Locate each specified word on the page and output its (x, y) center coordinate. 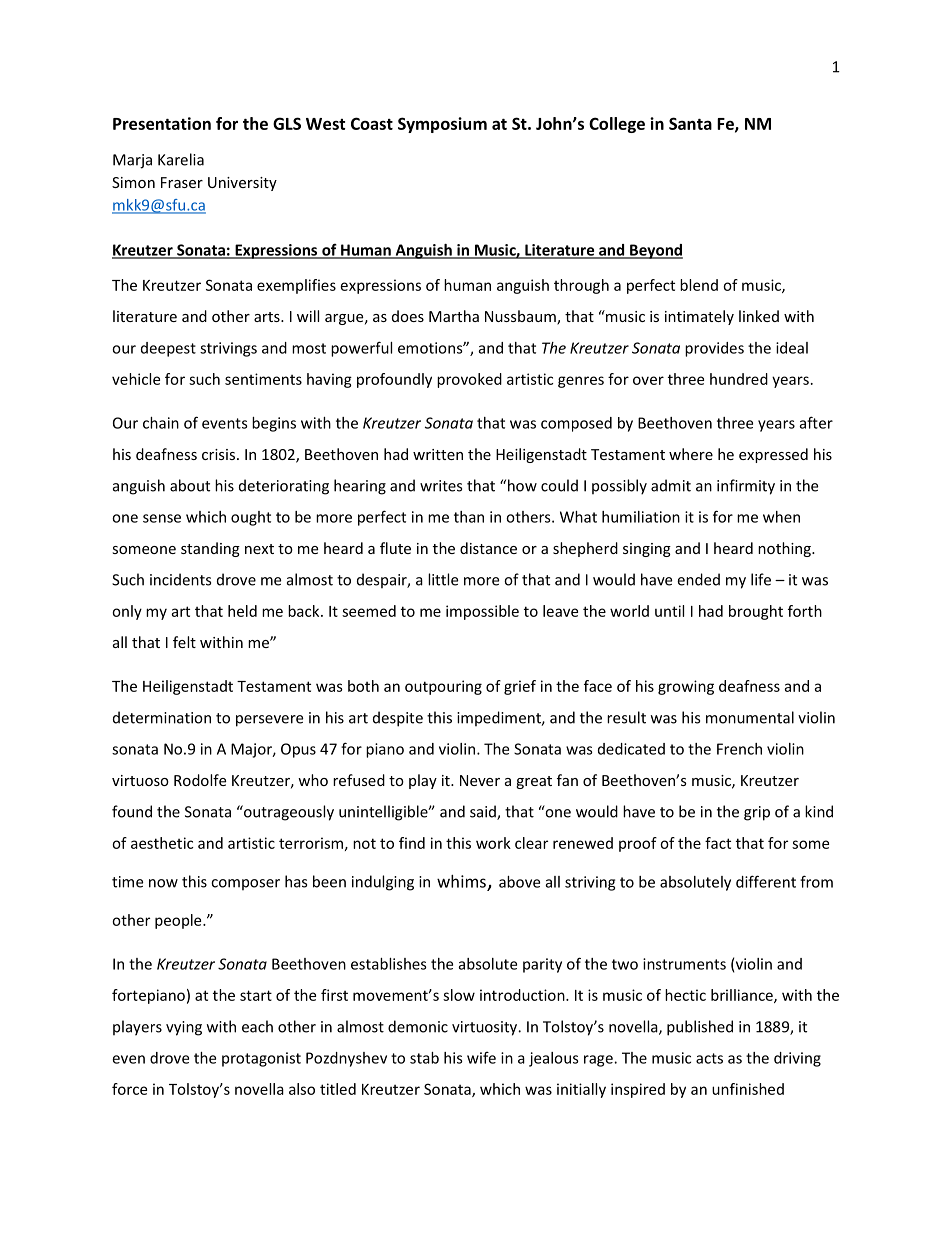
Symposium (442, 125)
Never (480, 780)
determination (162, 717)
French (739, 749)
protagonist (261, 1059)
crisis (220, 454)
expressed (773, 455)
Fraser (182, 182)
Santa (690, 123)
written (438, 454)
